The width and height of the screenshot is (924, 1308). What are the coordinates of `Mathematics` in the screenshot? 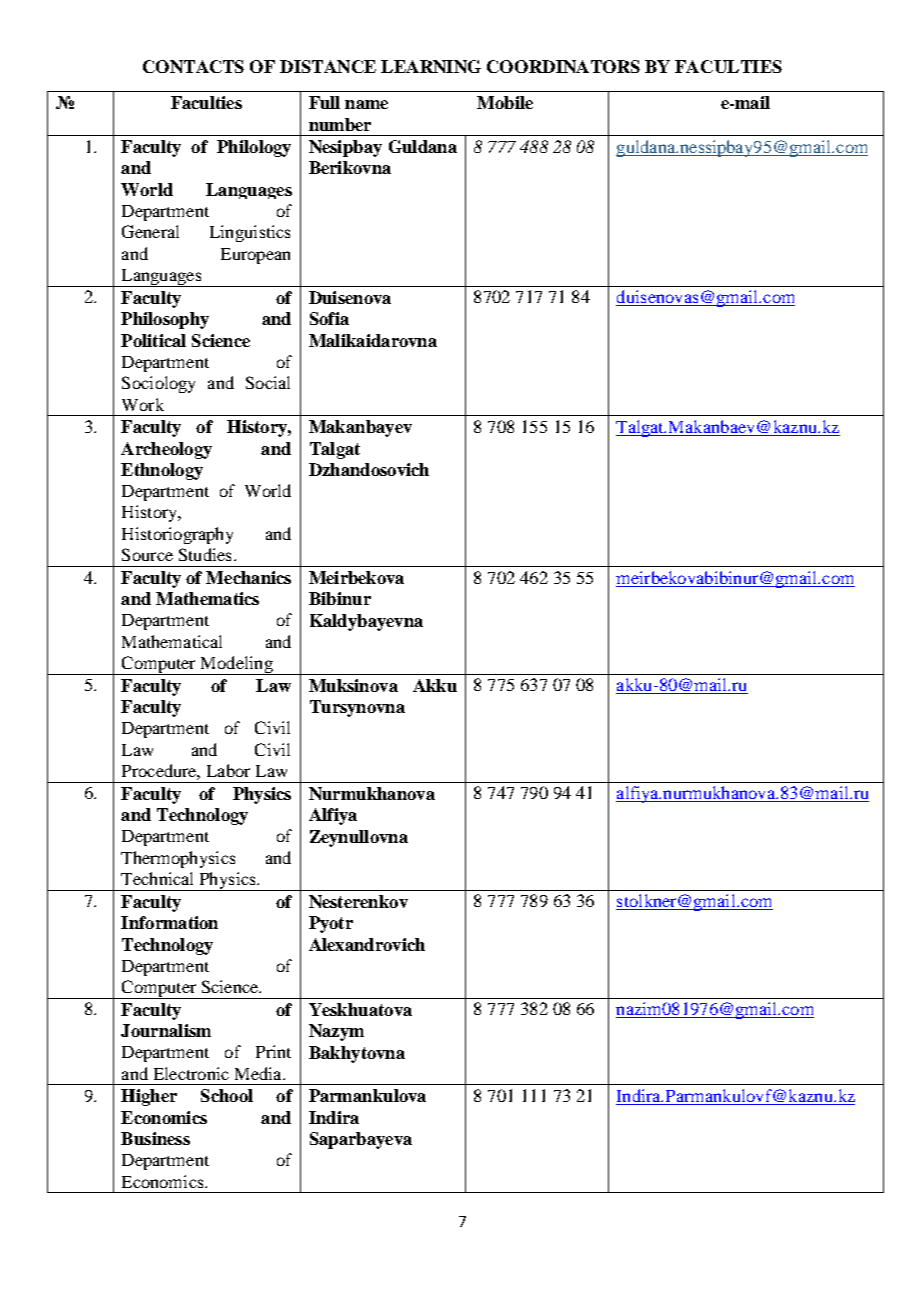 It's located at (207, 598).
